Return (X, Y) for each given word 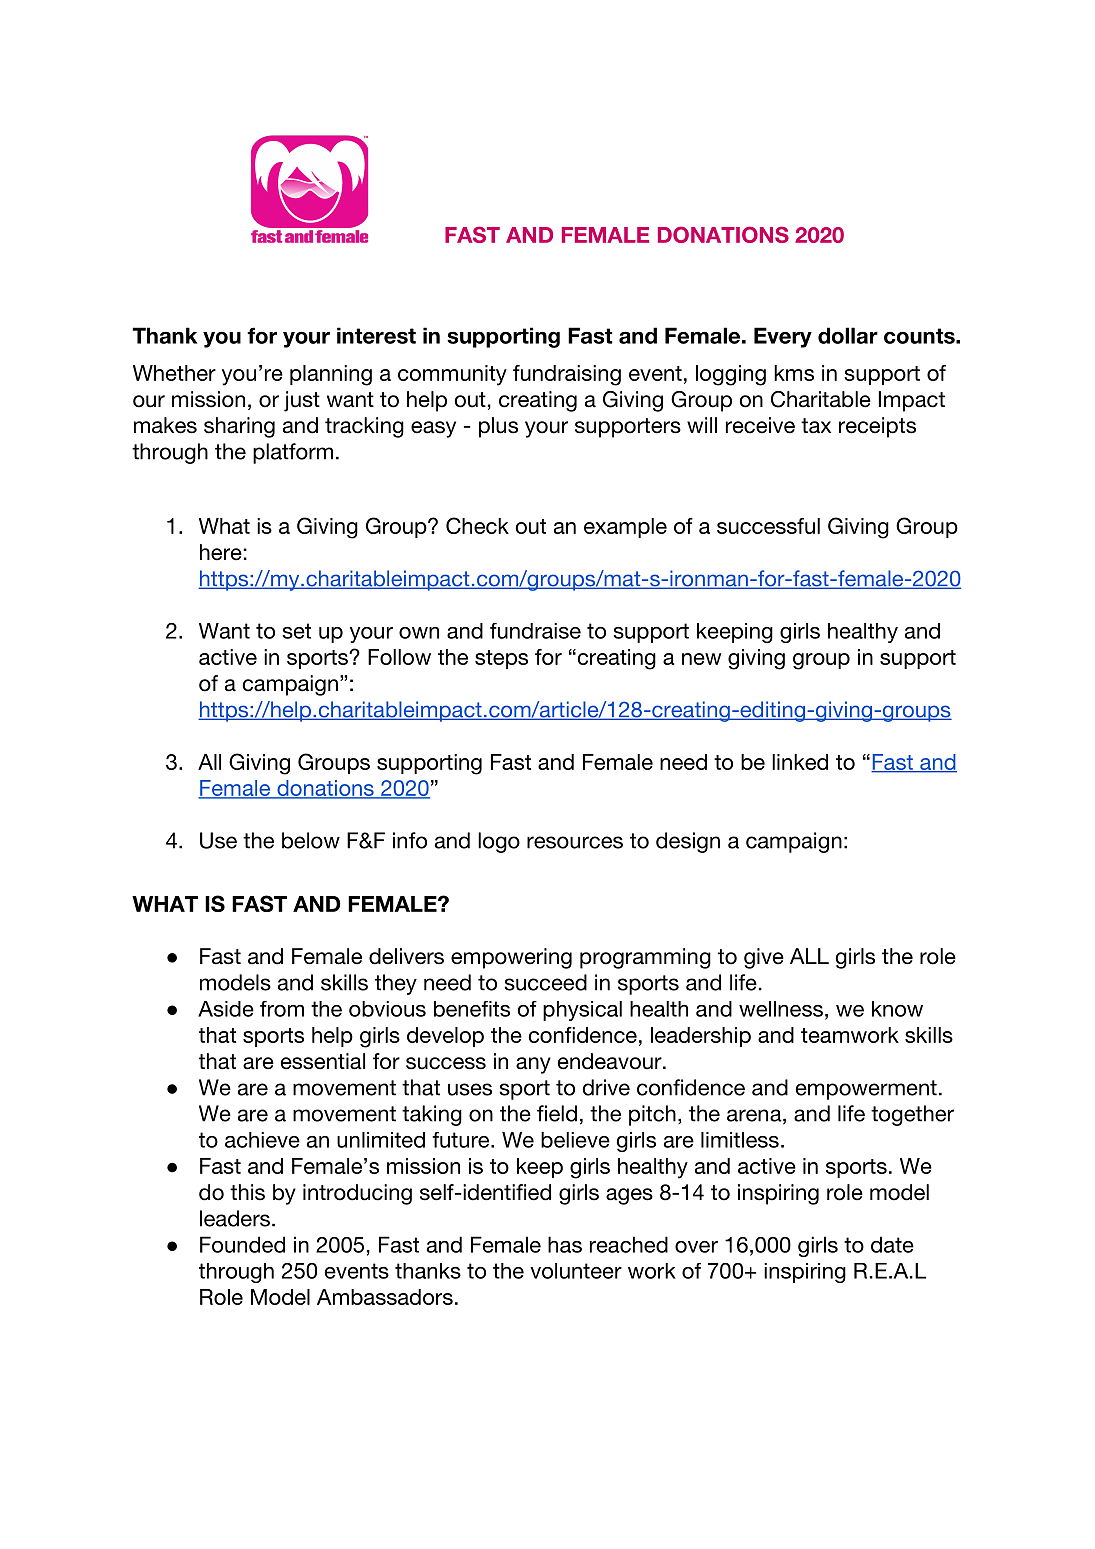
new (701, 659)
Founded (242, 1244)
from (282, 1009)
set (296, 631)
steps (501, 659)
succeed (545, 982)
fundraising (567, 375)
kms (794, 373)
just (302, 401)
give (764, 958)
